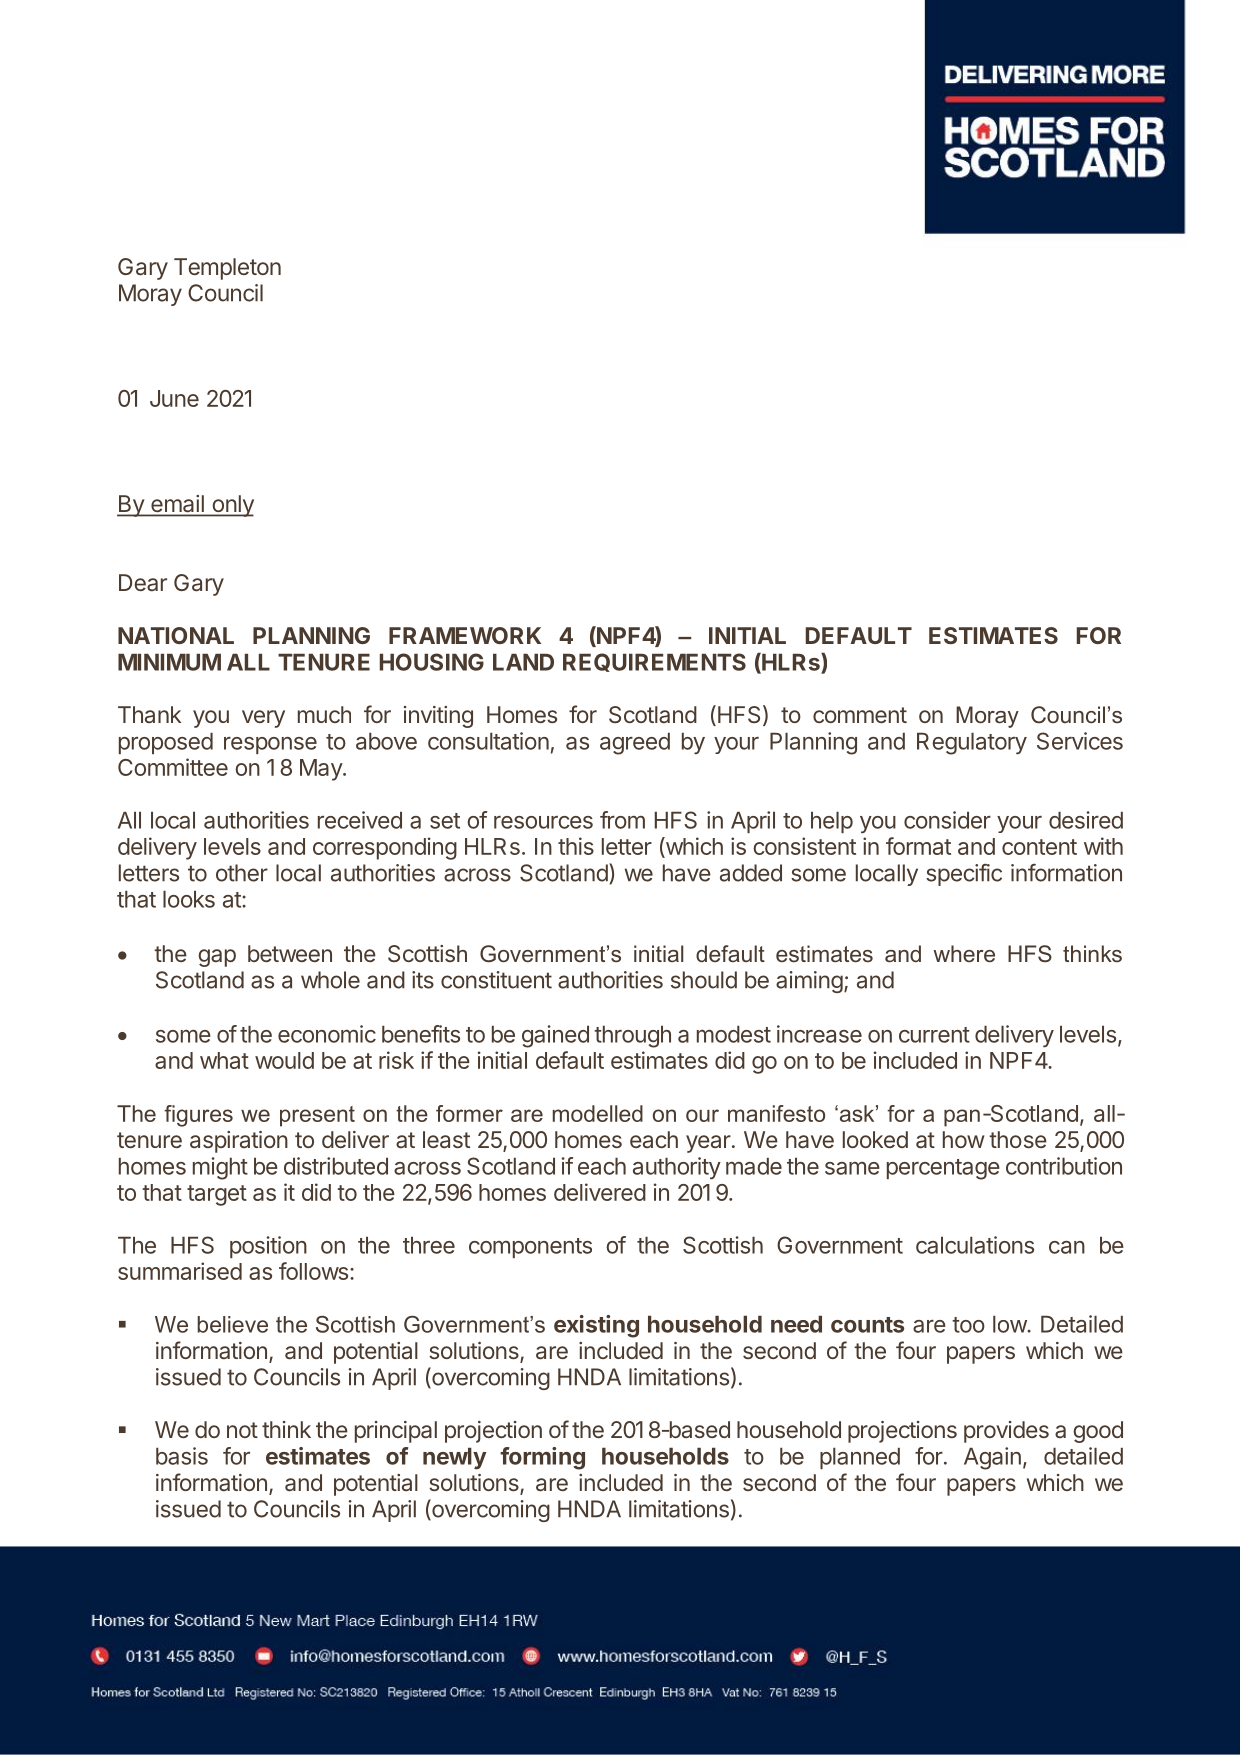 The image size is (1240, 1755). I want to click on Templeton, so click(227, 269).
